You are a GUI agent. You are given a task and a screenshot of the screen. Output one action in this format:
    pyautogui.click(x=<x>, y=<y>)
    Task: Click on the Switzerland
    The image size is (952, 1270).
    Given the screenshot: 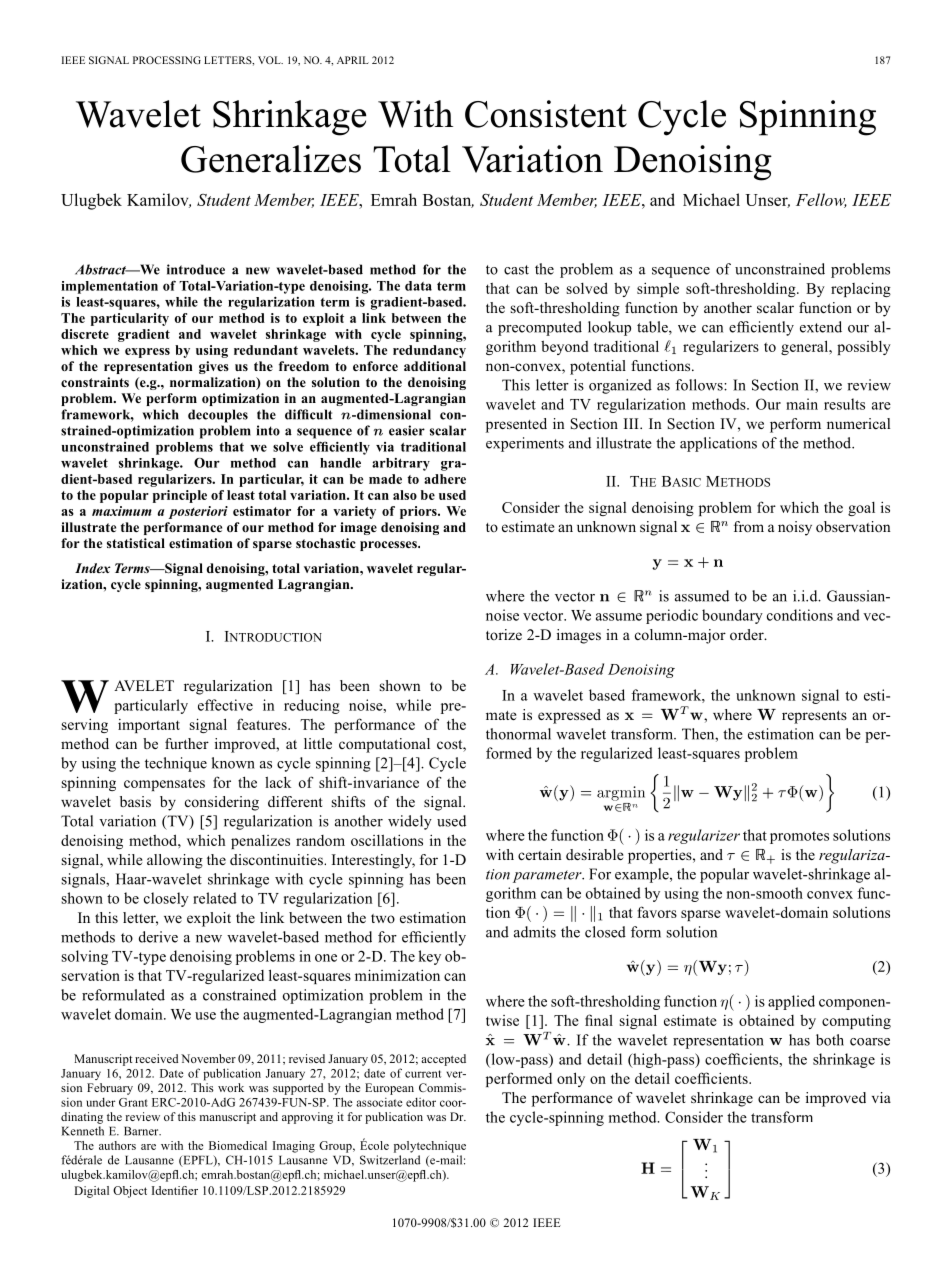 What is the action you would take?
    pyautogui.click(x=390, y=1160)
